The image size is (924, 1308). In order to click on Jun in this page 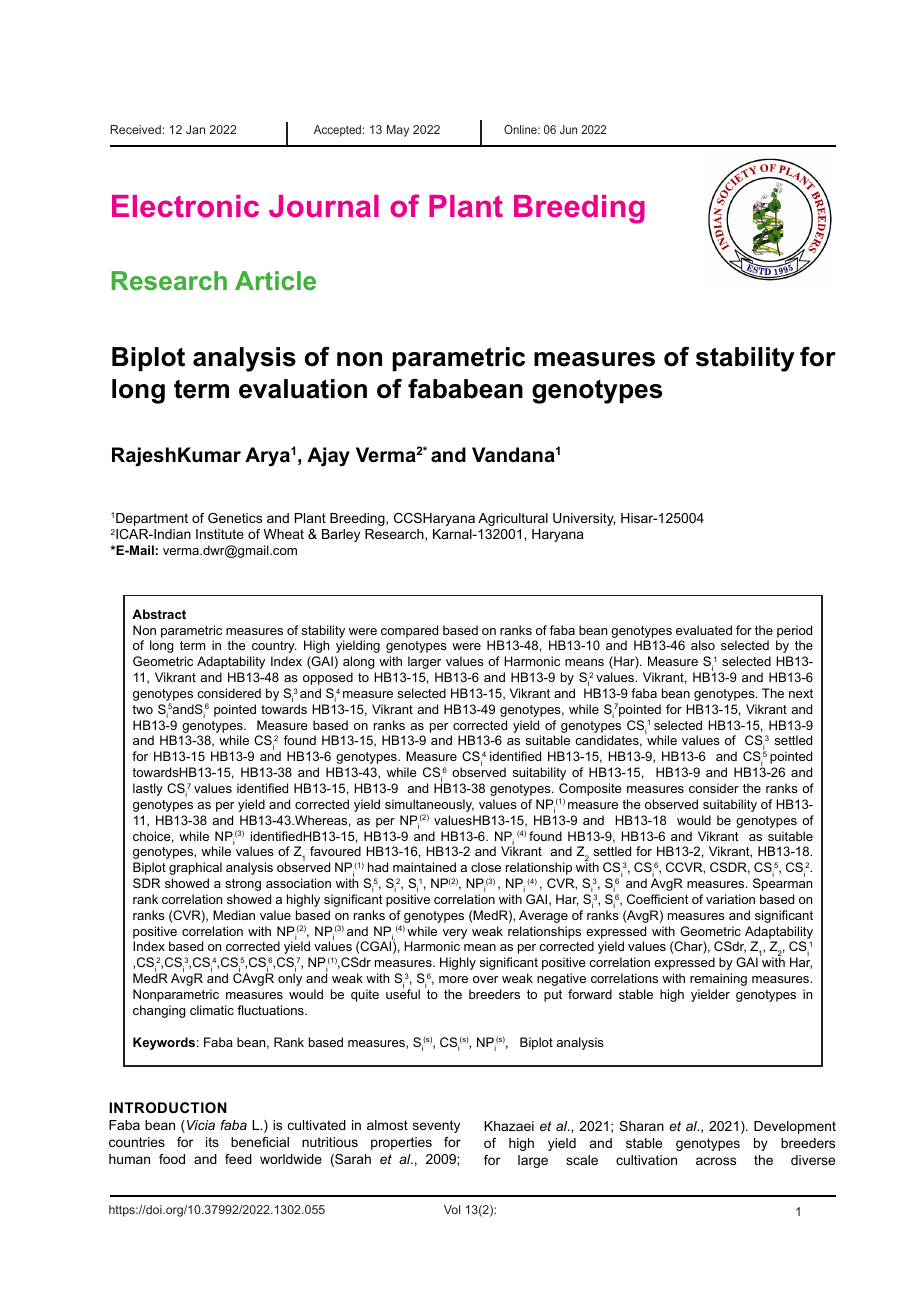, I will do `click(568, 129)`.
